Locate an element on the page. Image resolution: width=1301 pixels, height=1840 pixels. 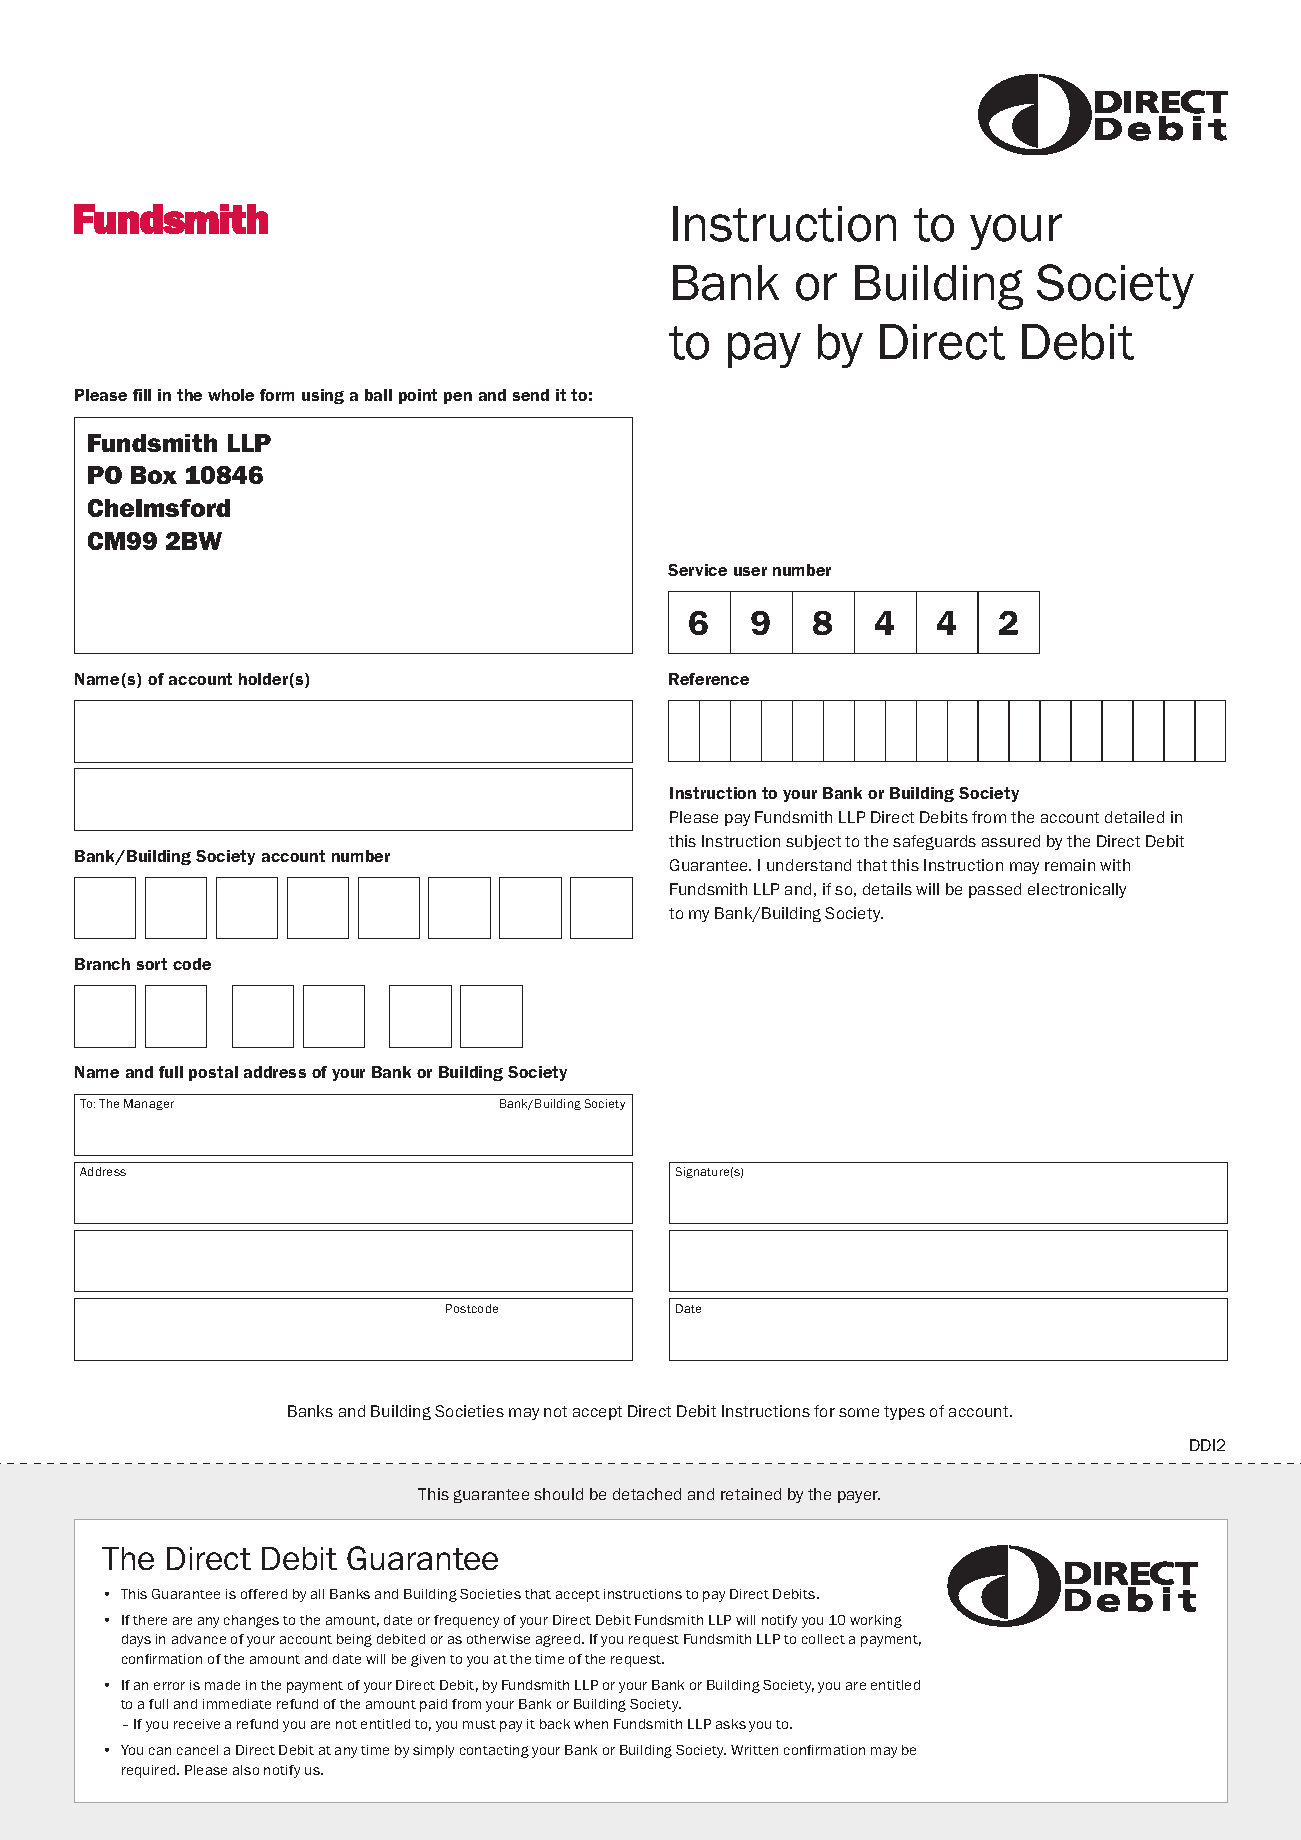
detached is located at coordinates (647, 1494).
